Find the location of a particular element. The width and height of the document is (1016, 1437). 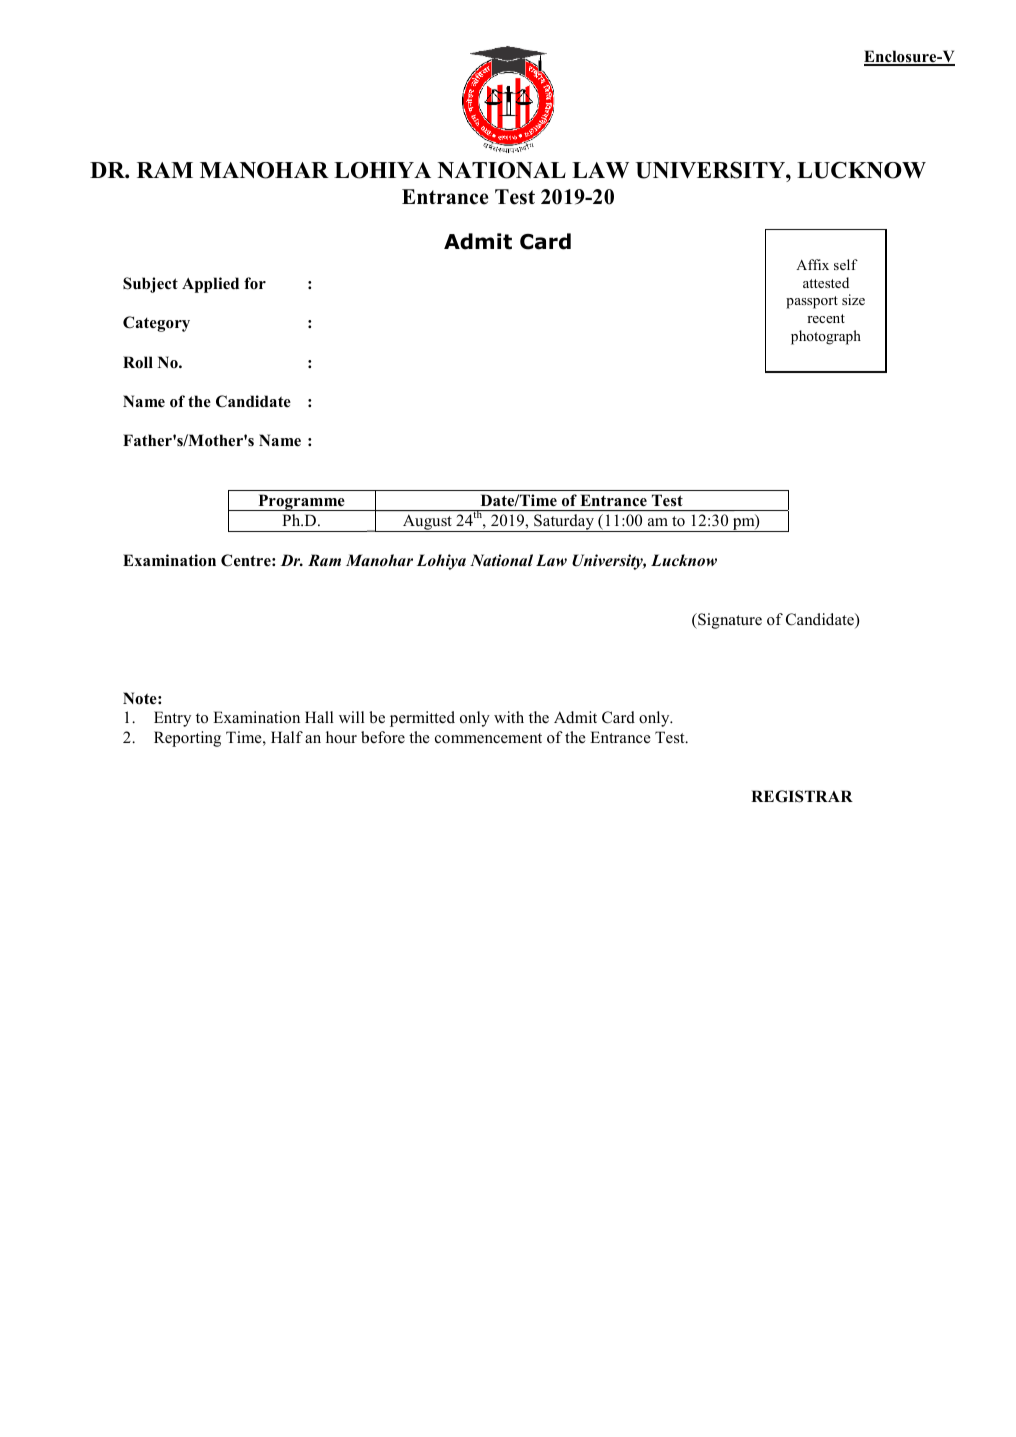

Subject is located at coordinates (150, 285).
